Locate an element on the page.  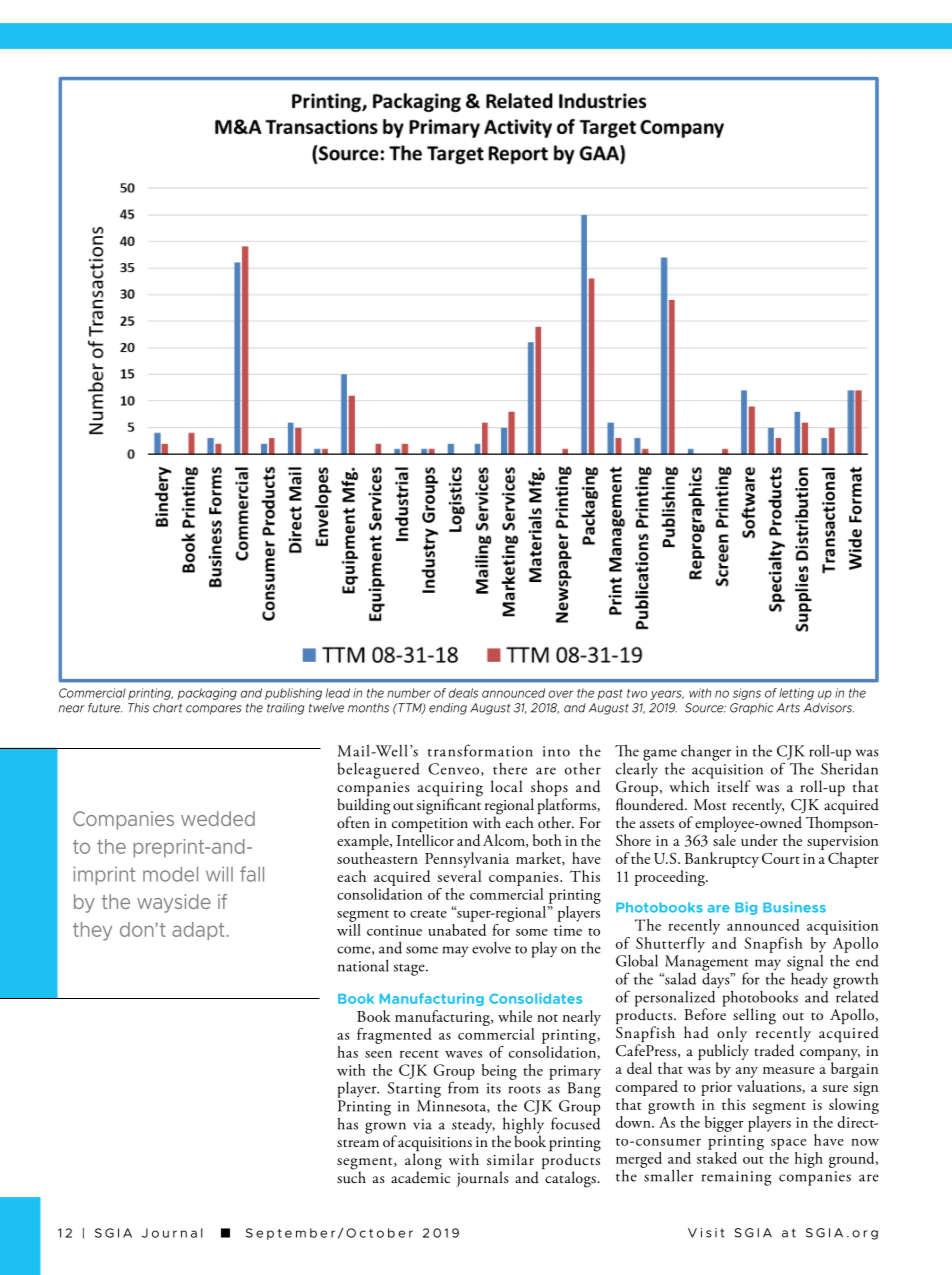
Visit is located at coordinates (706, 1233).
